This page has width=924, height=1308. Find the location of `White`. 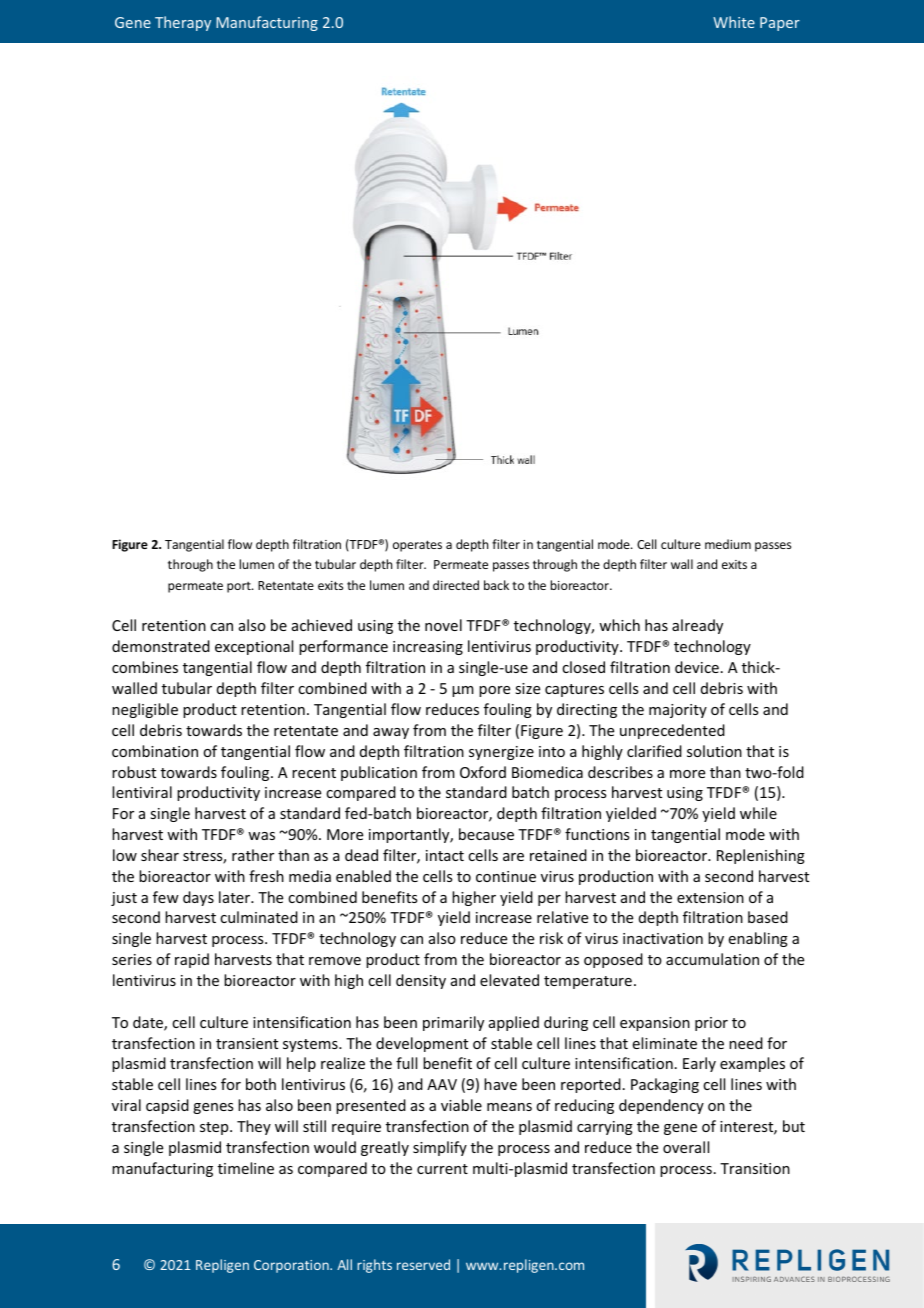

White is located at coordinates (734, 22).
